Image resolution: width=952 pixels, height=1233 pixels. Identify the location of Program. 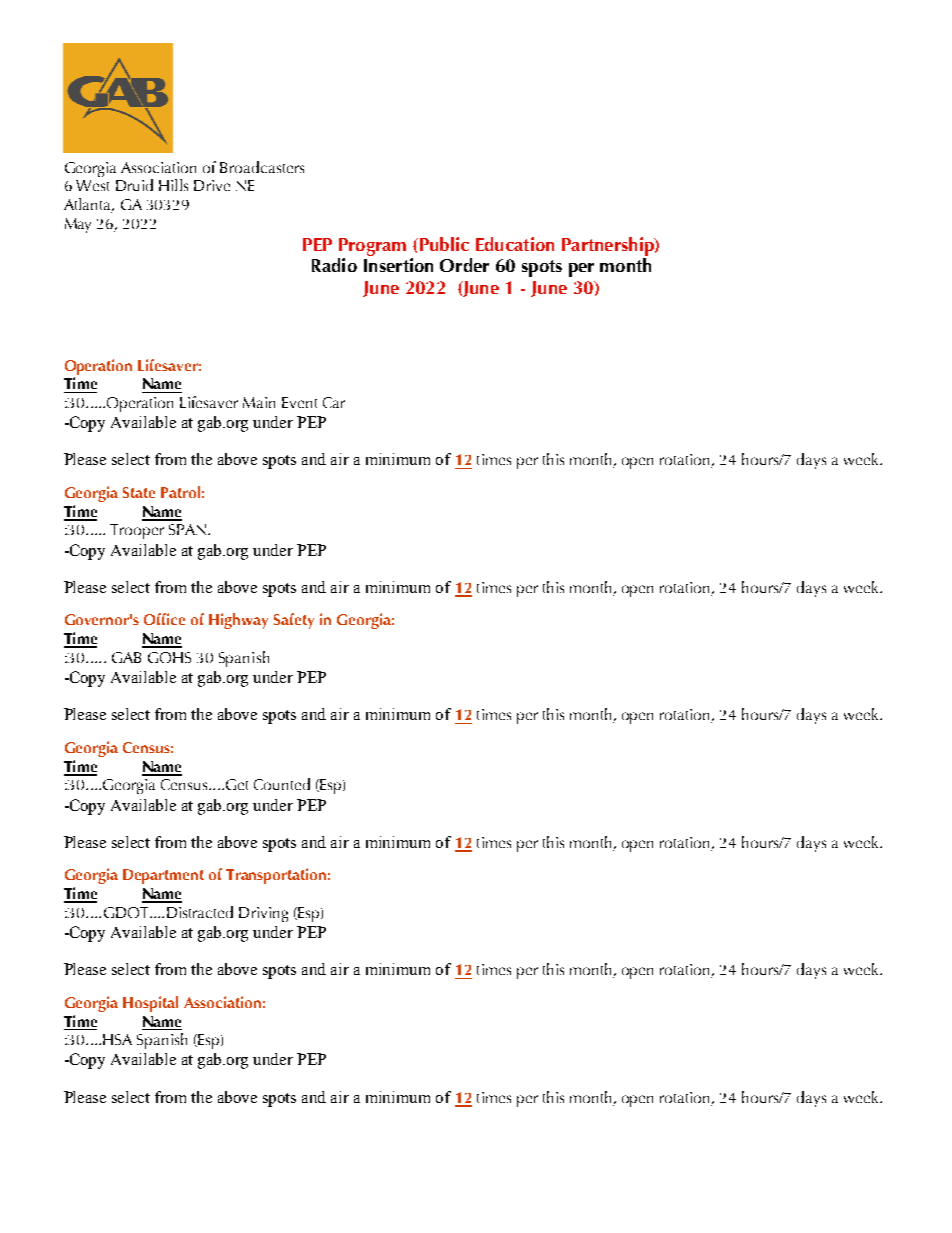
(372, 247).
